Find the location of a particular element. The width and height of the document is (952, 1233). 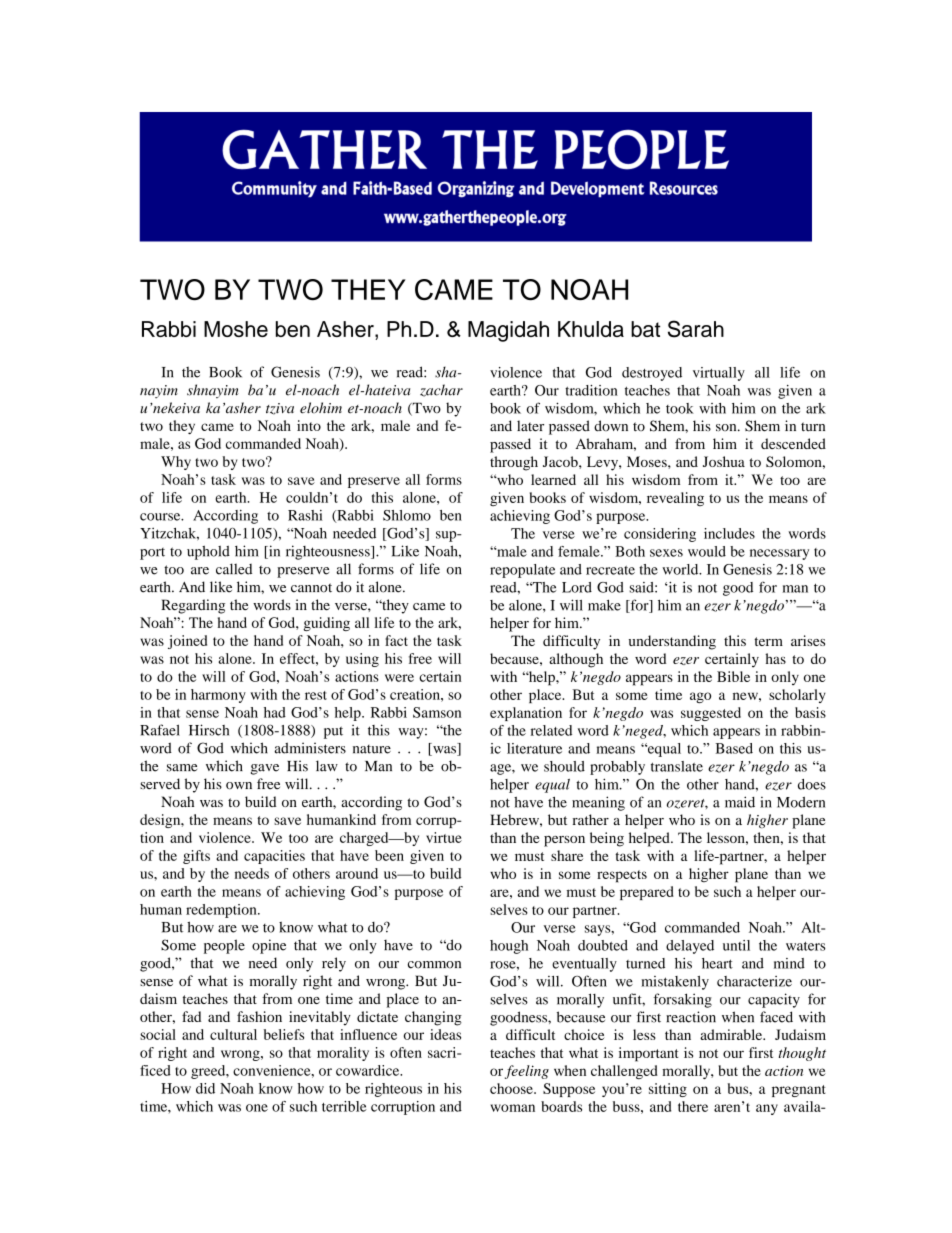

Moshe is located at coordinates (236, 329).
